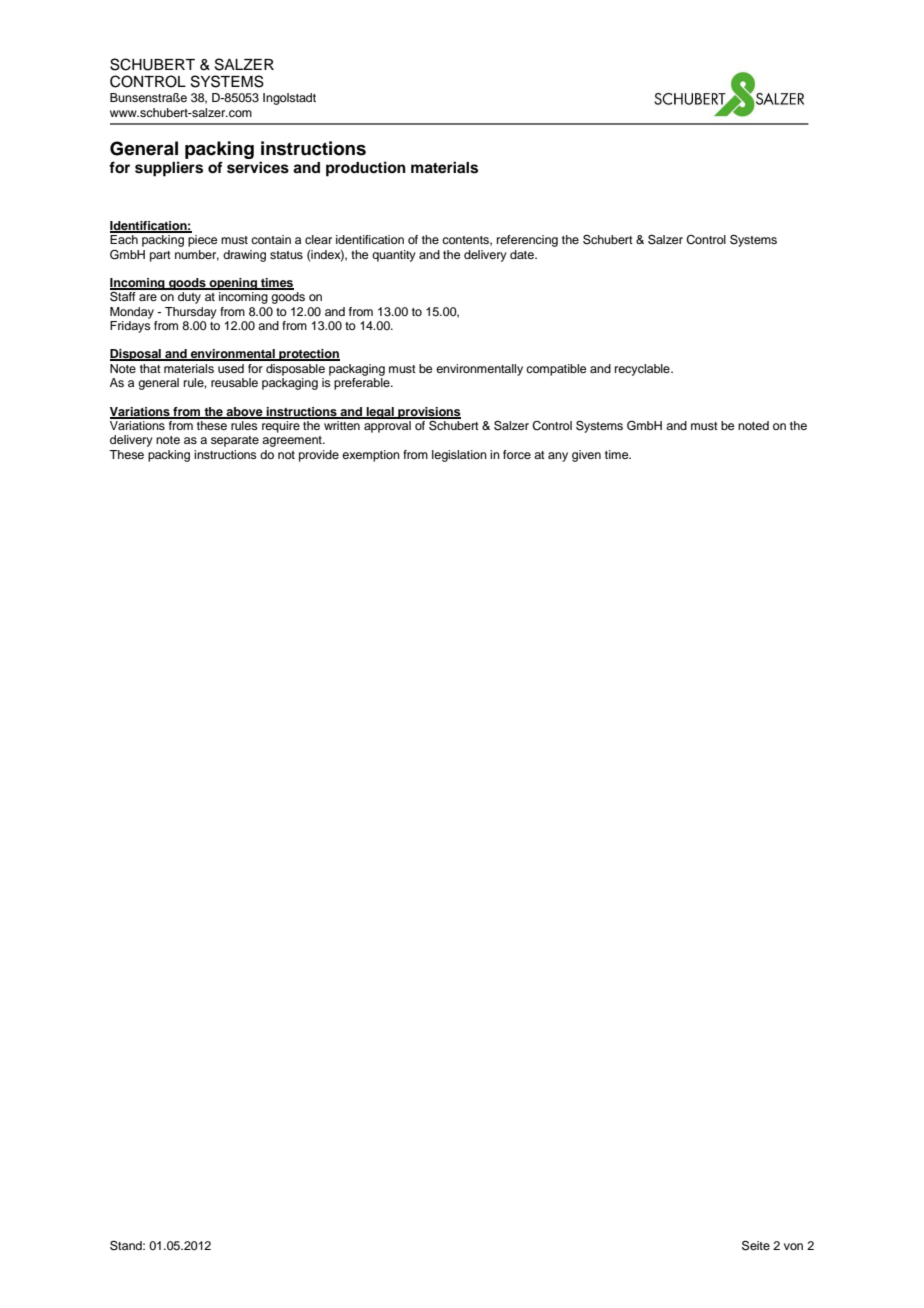  What do you see at coordinates (523, 254) in the screenshot?
I see `date` at bounding box center [523, 254].
